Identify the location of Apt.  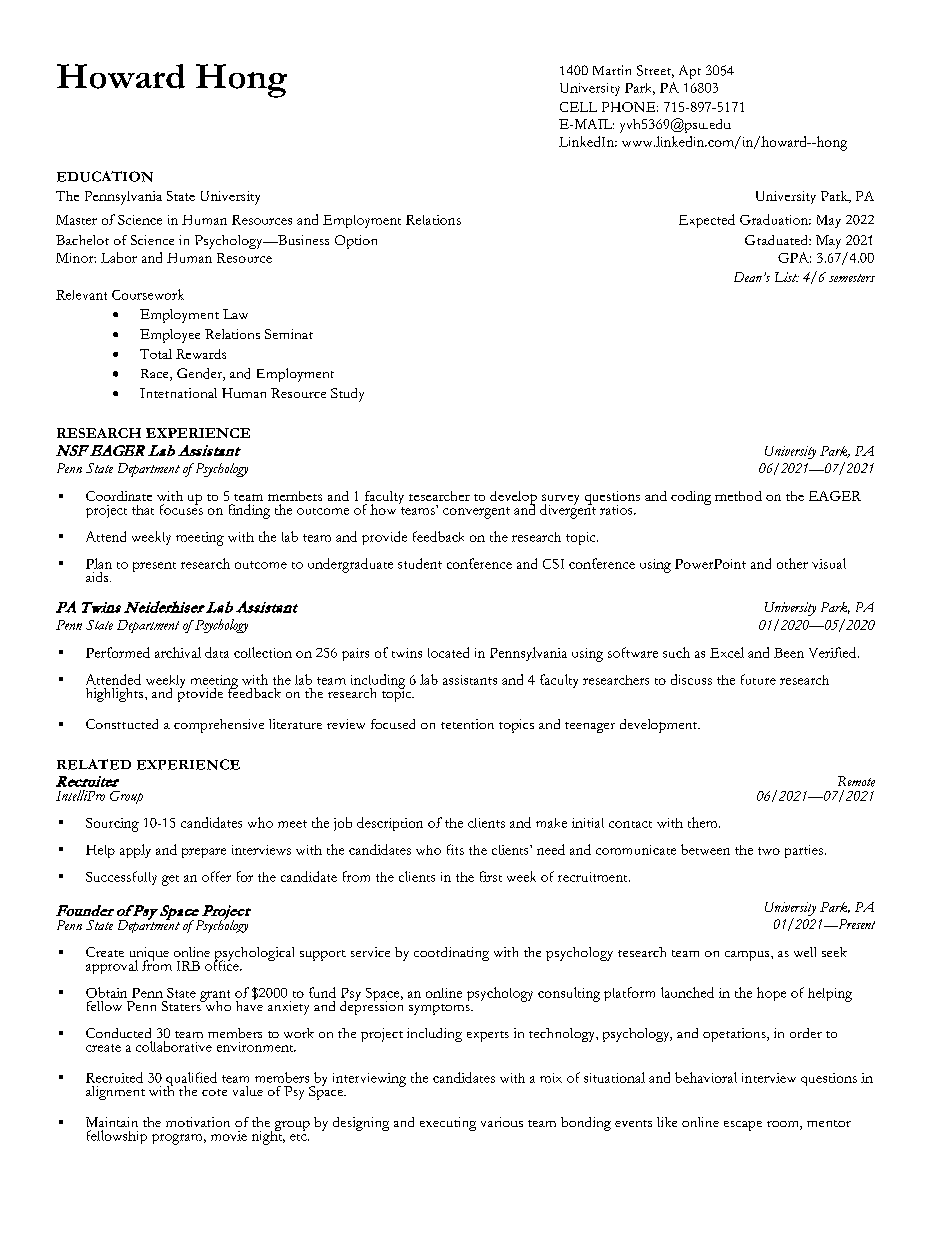
(690, 72).
